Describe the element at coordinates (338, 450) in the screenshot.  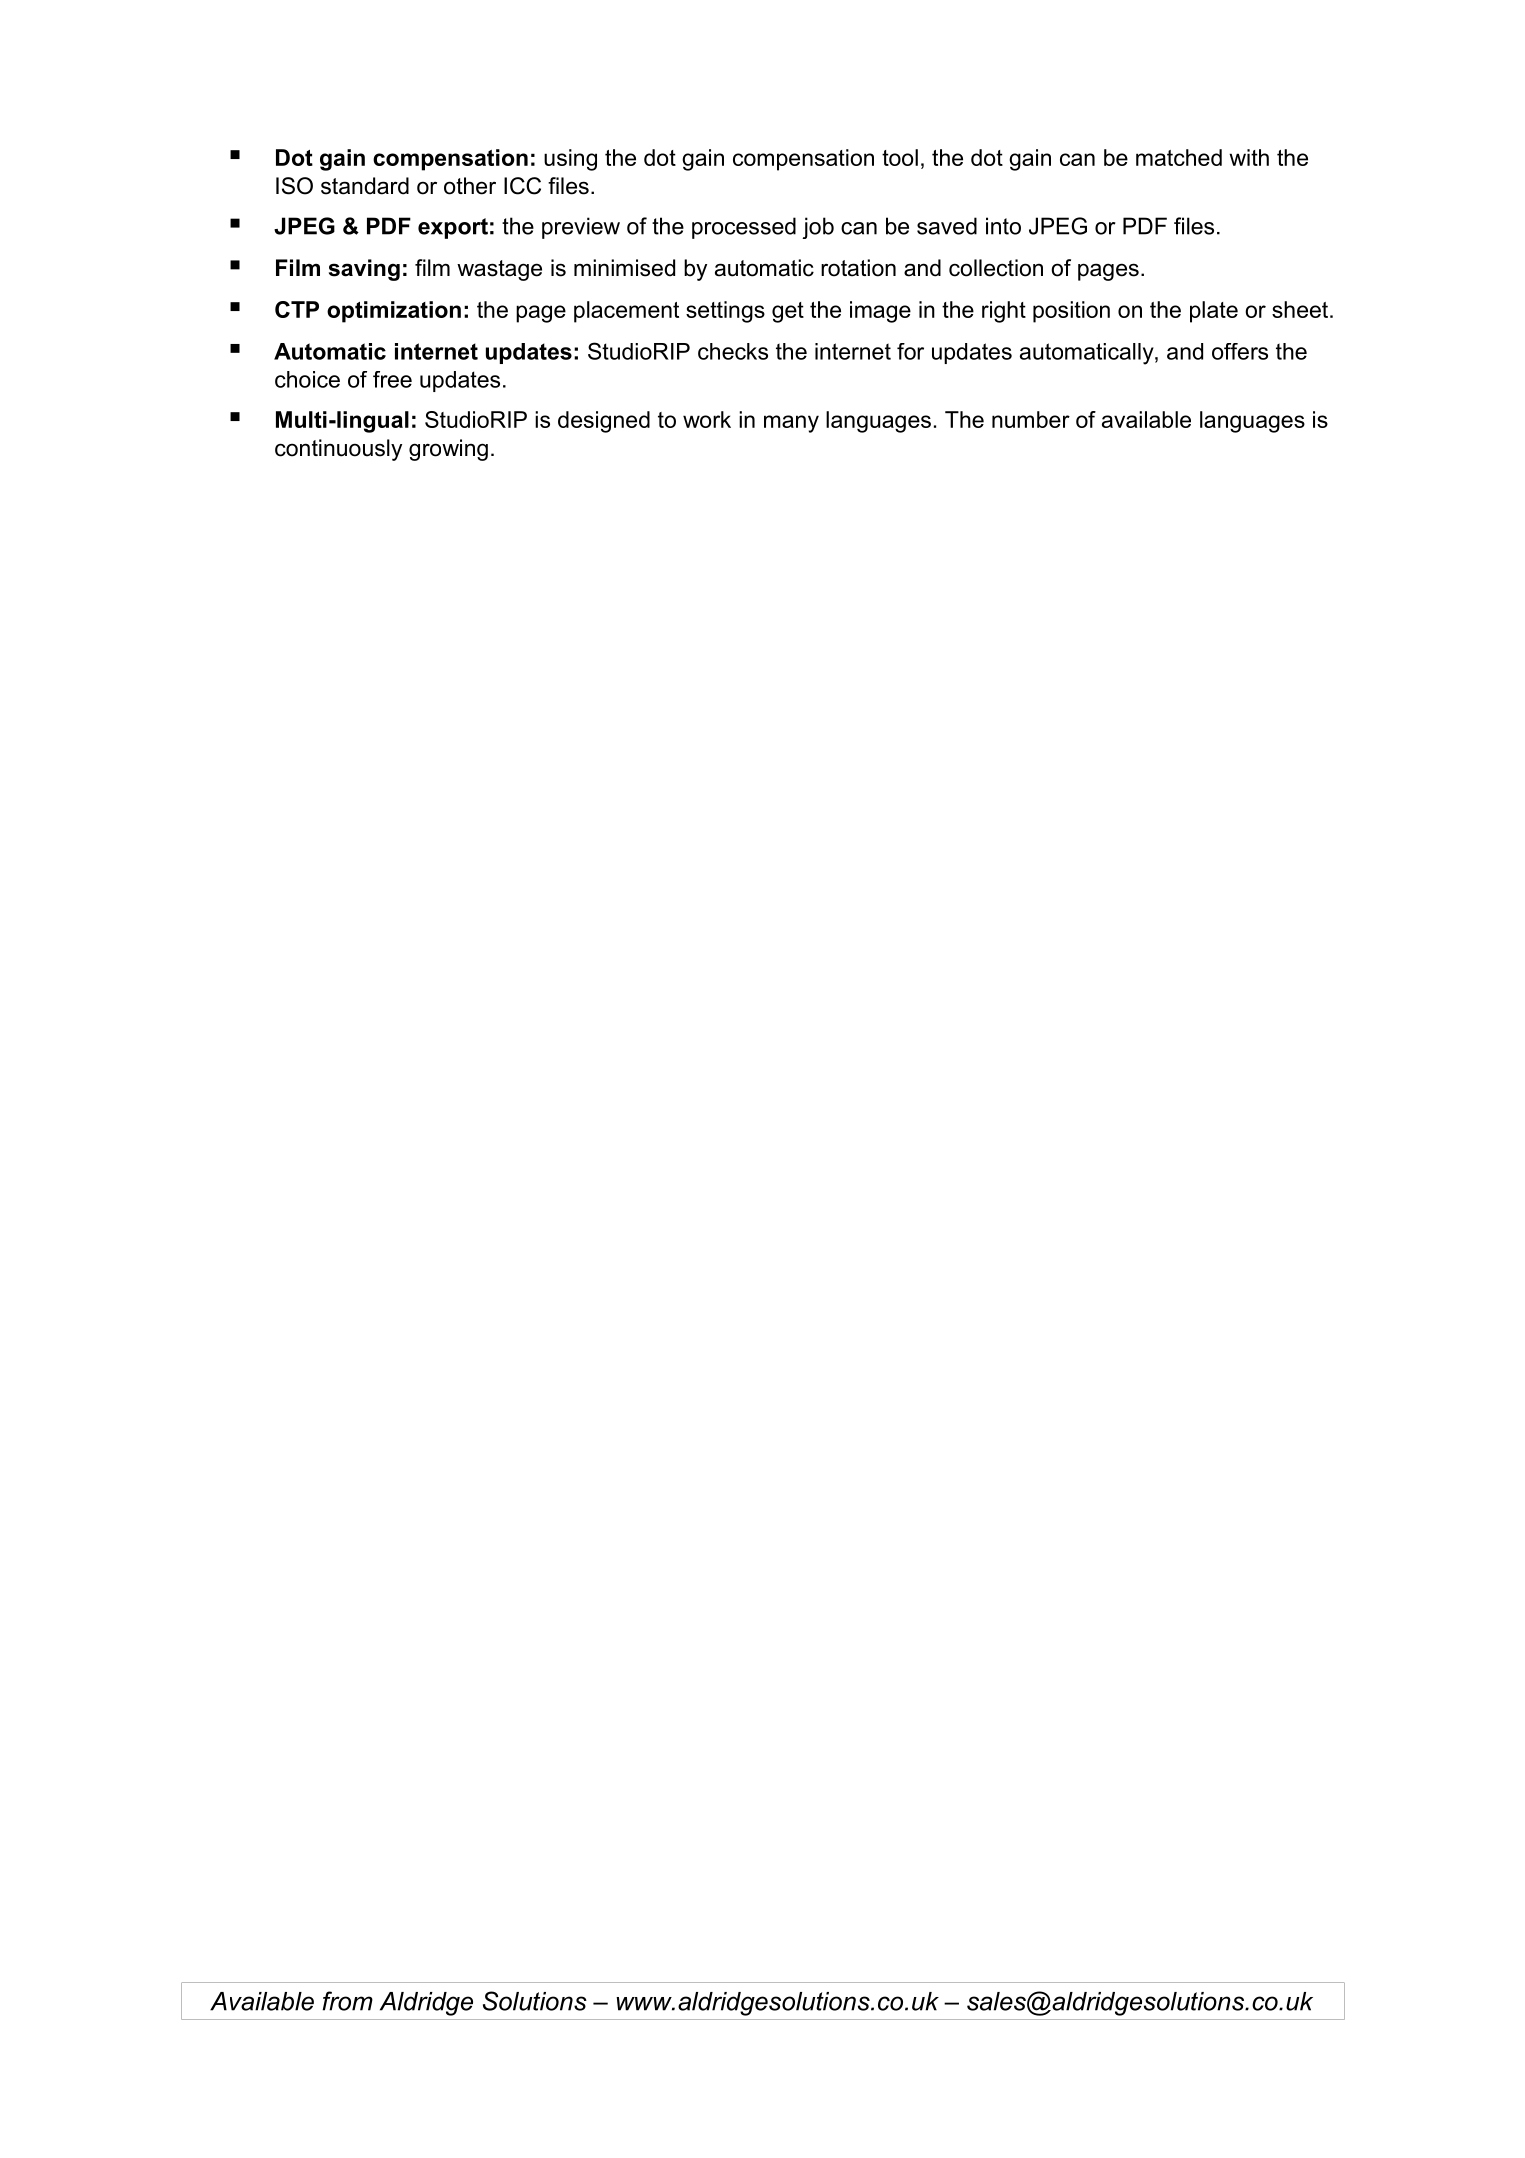
I see `continuously` at that location.
